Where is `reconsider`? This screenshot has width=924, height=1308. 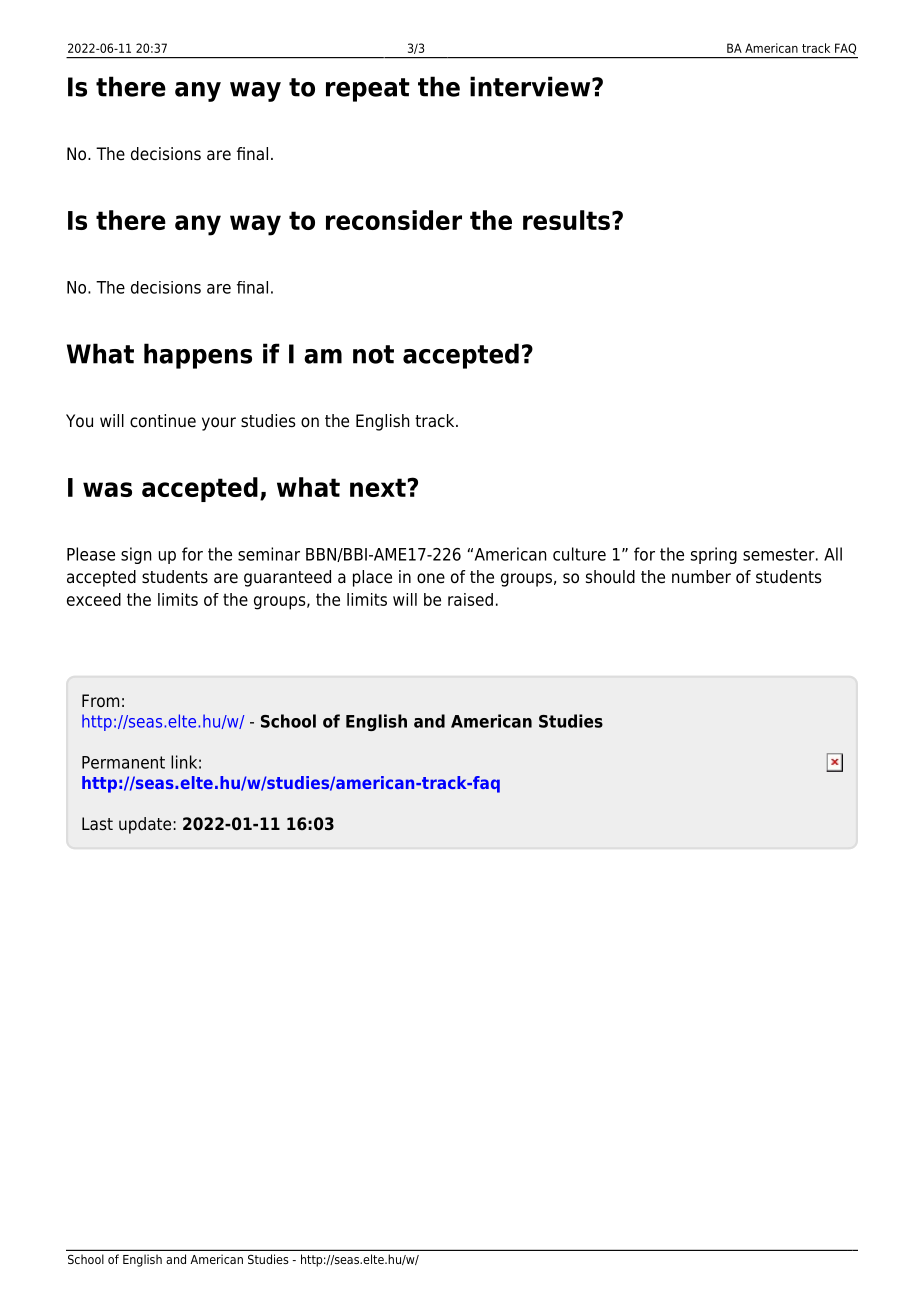 reconsider is located at coordinates (394, 220).
